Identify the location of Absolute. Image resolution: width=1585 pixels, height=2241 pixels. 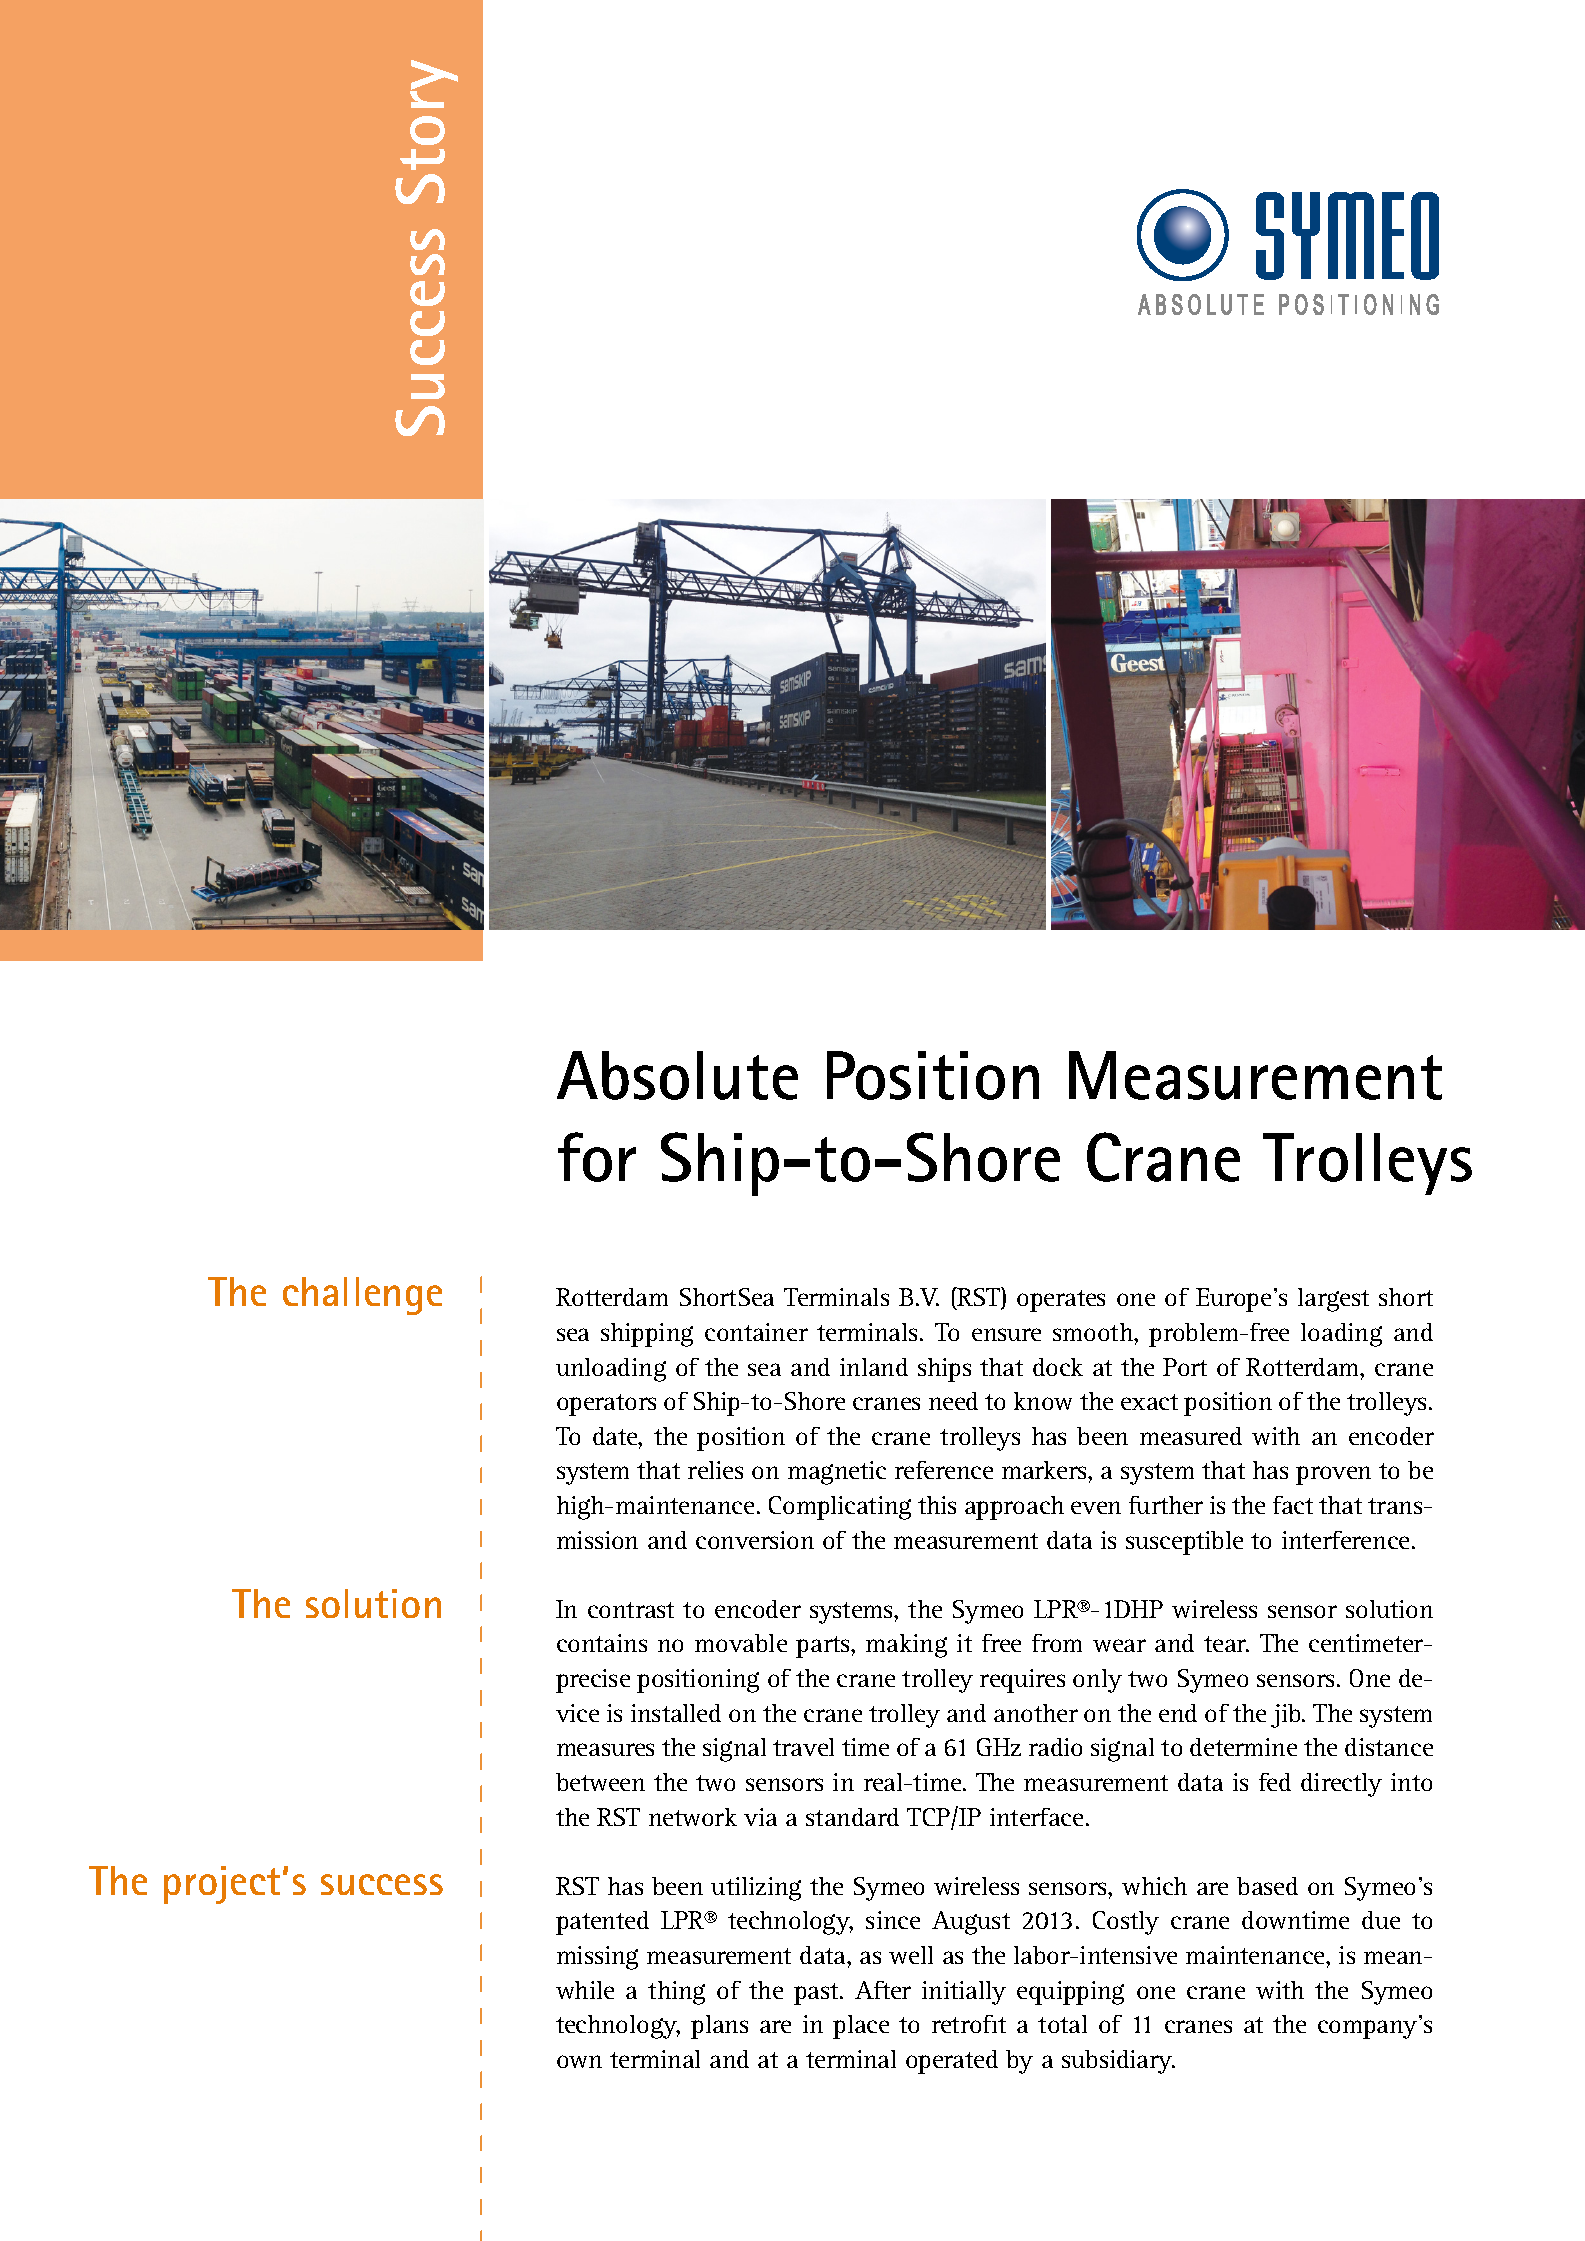
(677, 1075).
